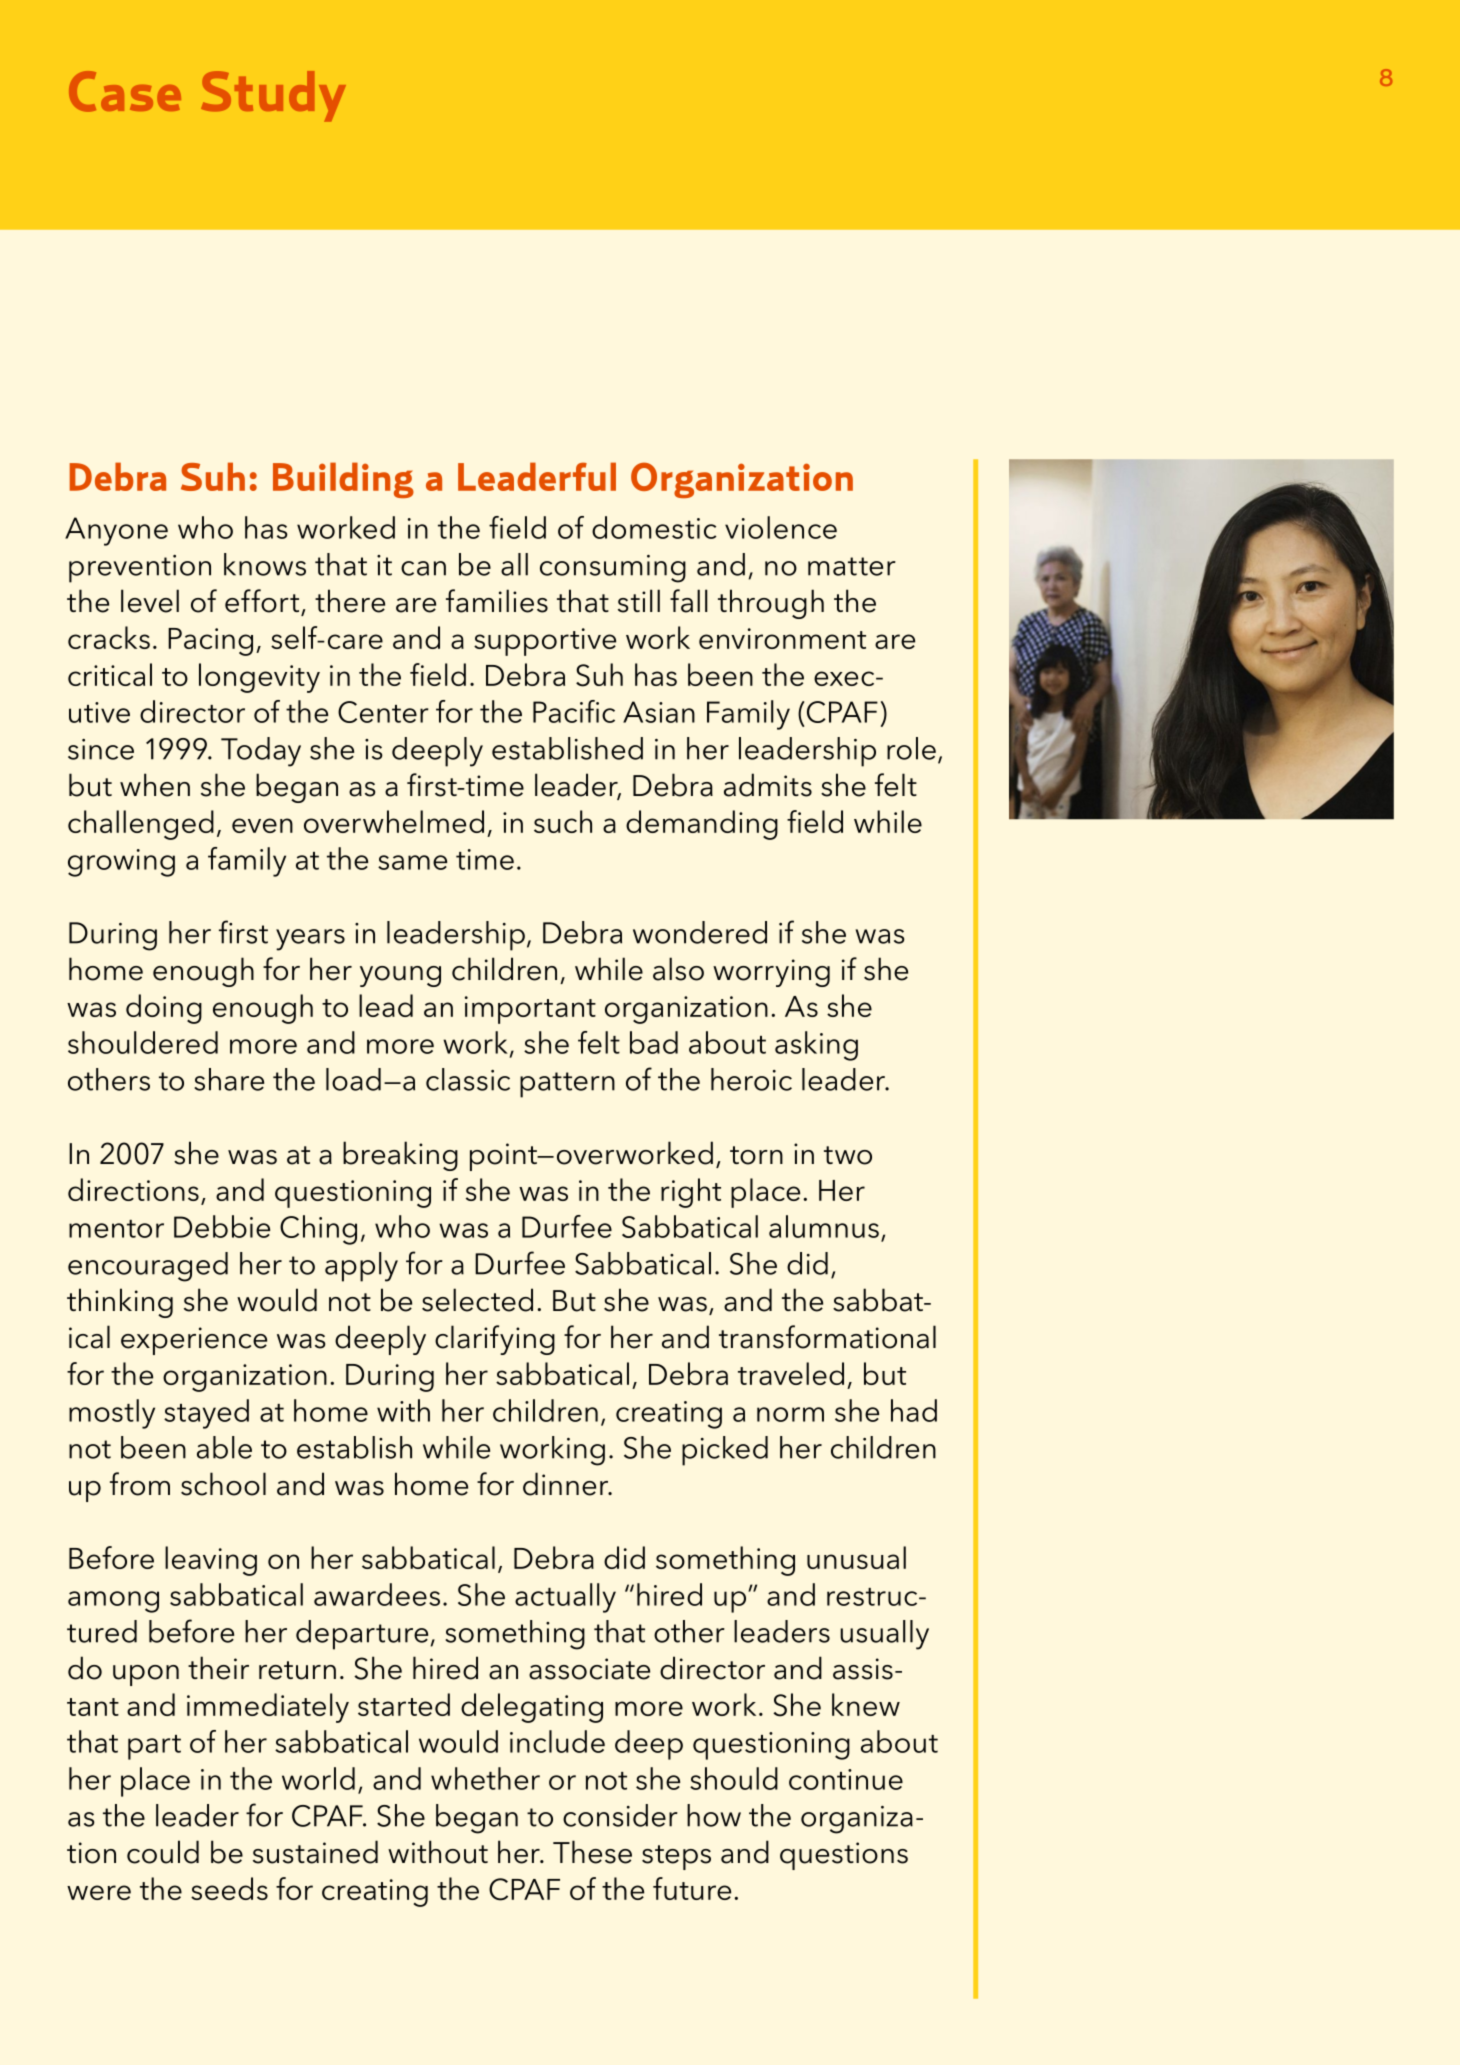  Describe the element at coordinates (468, 1079) in the document. I see `classic` at that location.
